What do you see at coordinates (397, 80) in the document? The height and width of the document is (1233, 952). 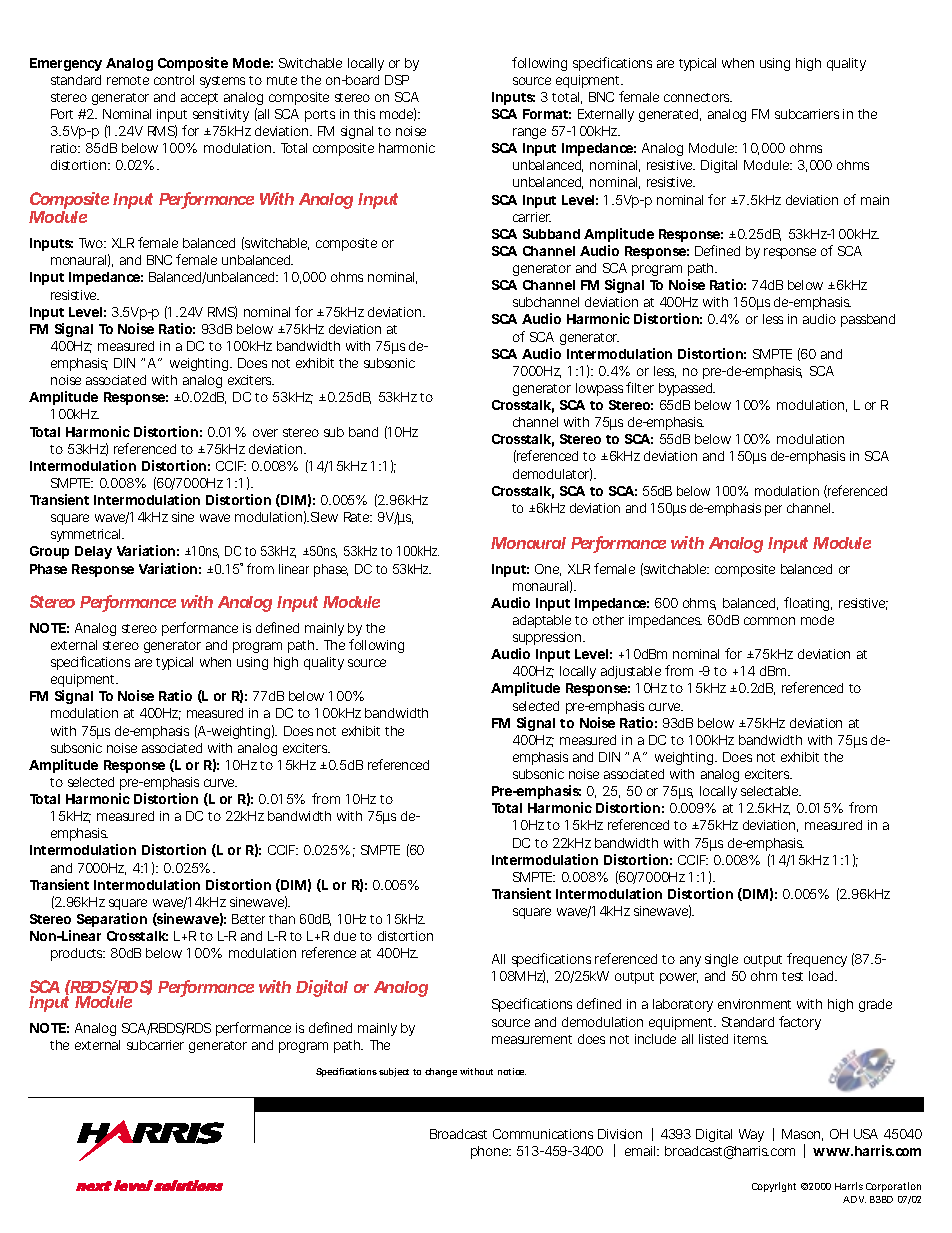 I see `DSP` at bounding box center [397, 80].
